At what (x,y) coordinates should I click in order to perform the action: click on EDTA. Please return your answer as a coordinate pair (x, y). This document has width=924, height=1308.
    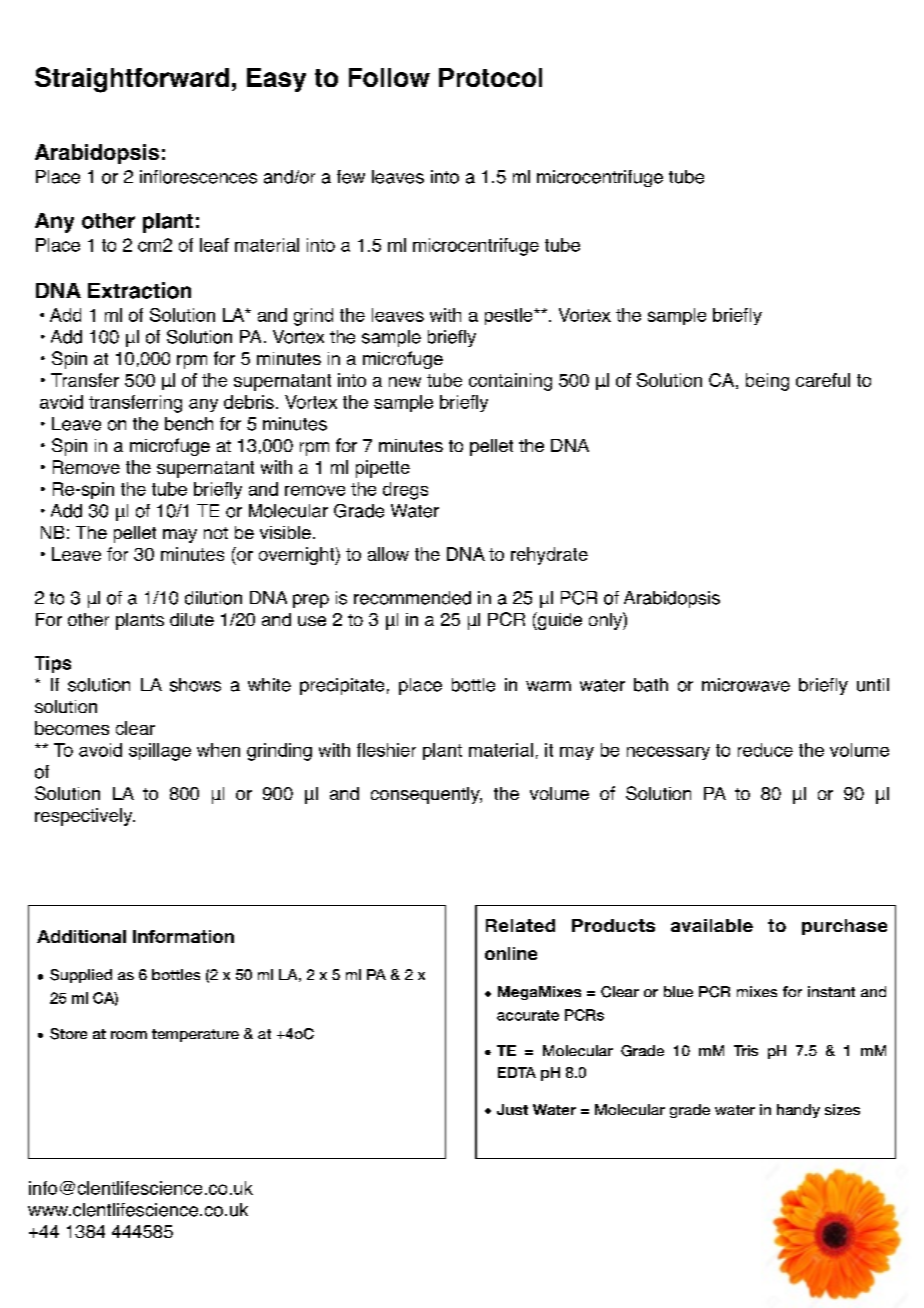
    Looking at the image, I should click on (517, 1072).
